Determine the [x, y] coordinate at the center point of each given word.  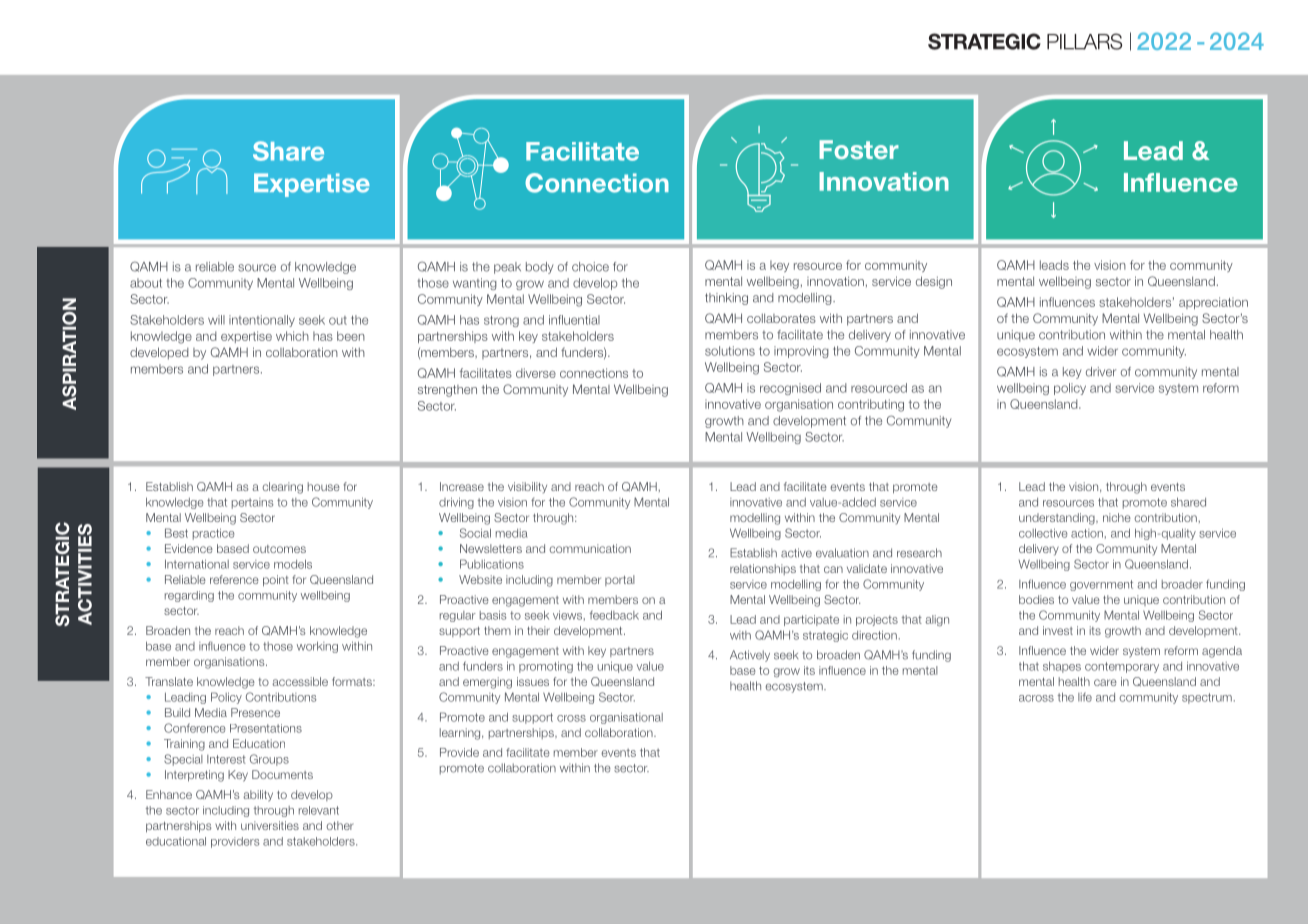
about [146, 283]
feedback [614, 615]
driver [1101, 372]
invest [1058, 630]
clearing [282, 488]
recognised [790, 389]
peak [507, 268]
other [339, 825]
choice [590, 267]
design [934, 282]
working [317, 647]
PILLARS [1084, 41]
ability [258, 796]
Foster [859, 149]
